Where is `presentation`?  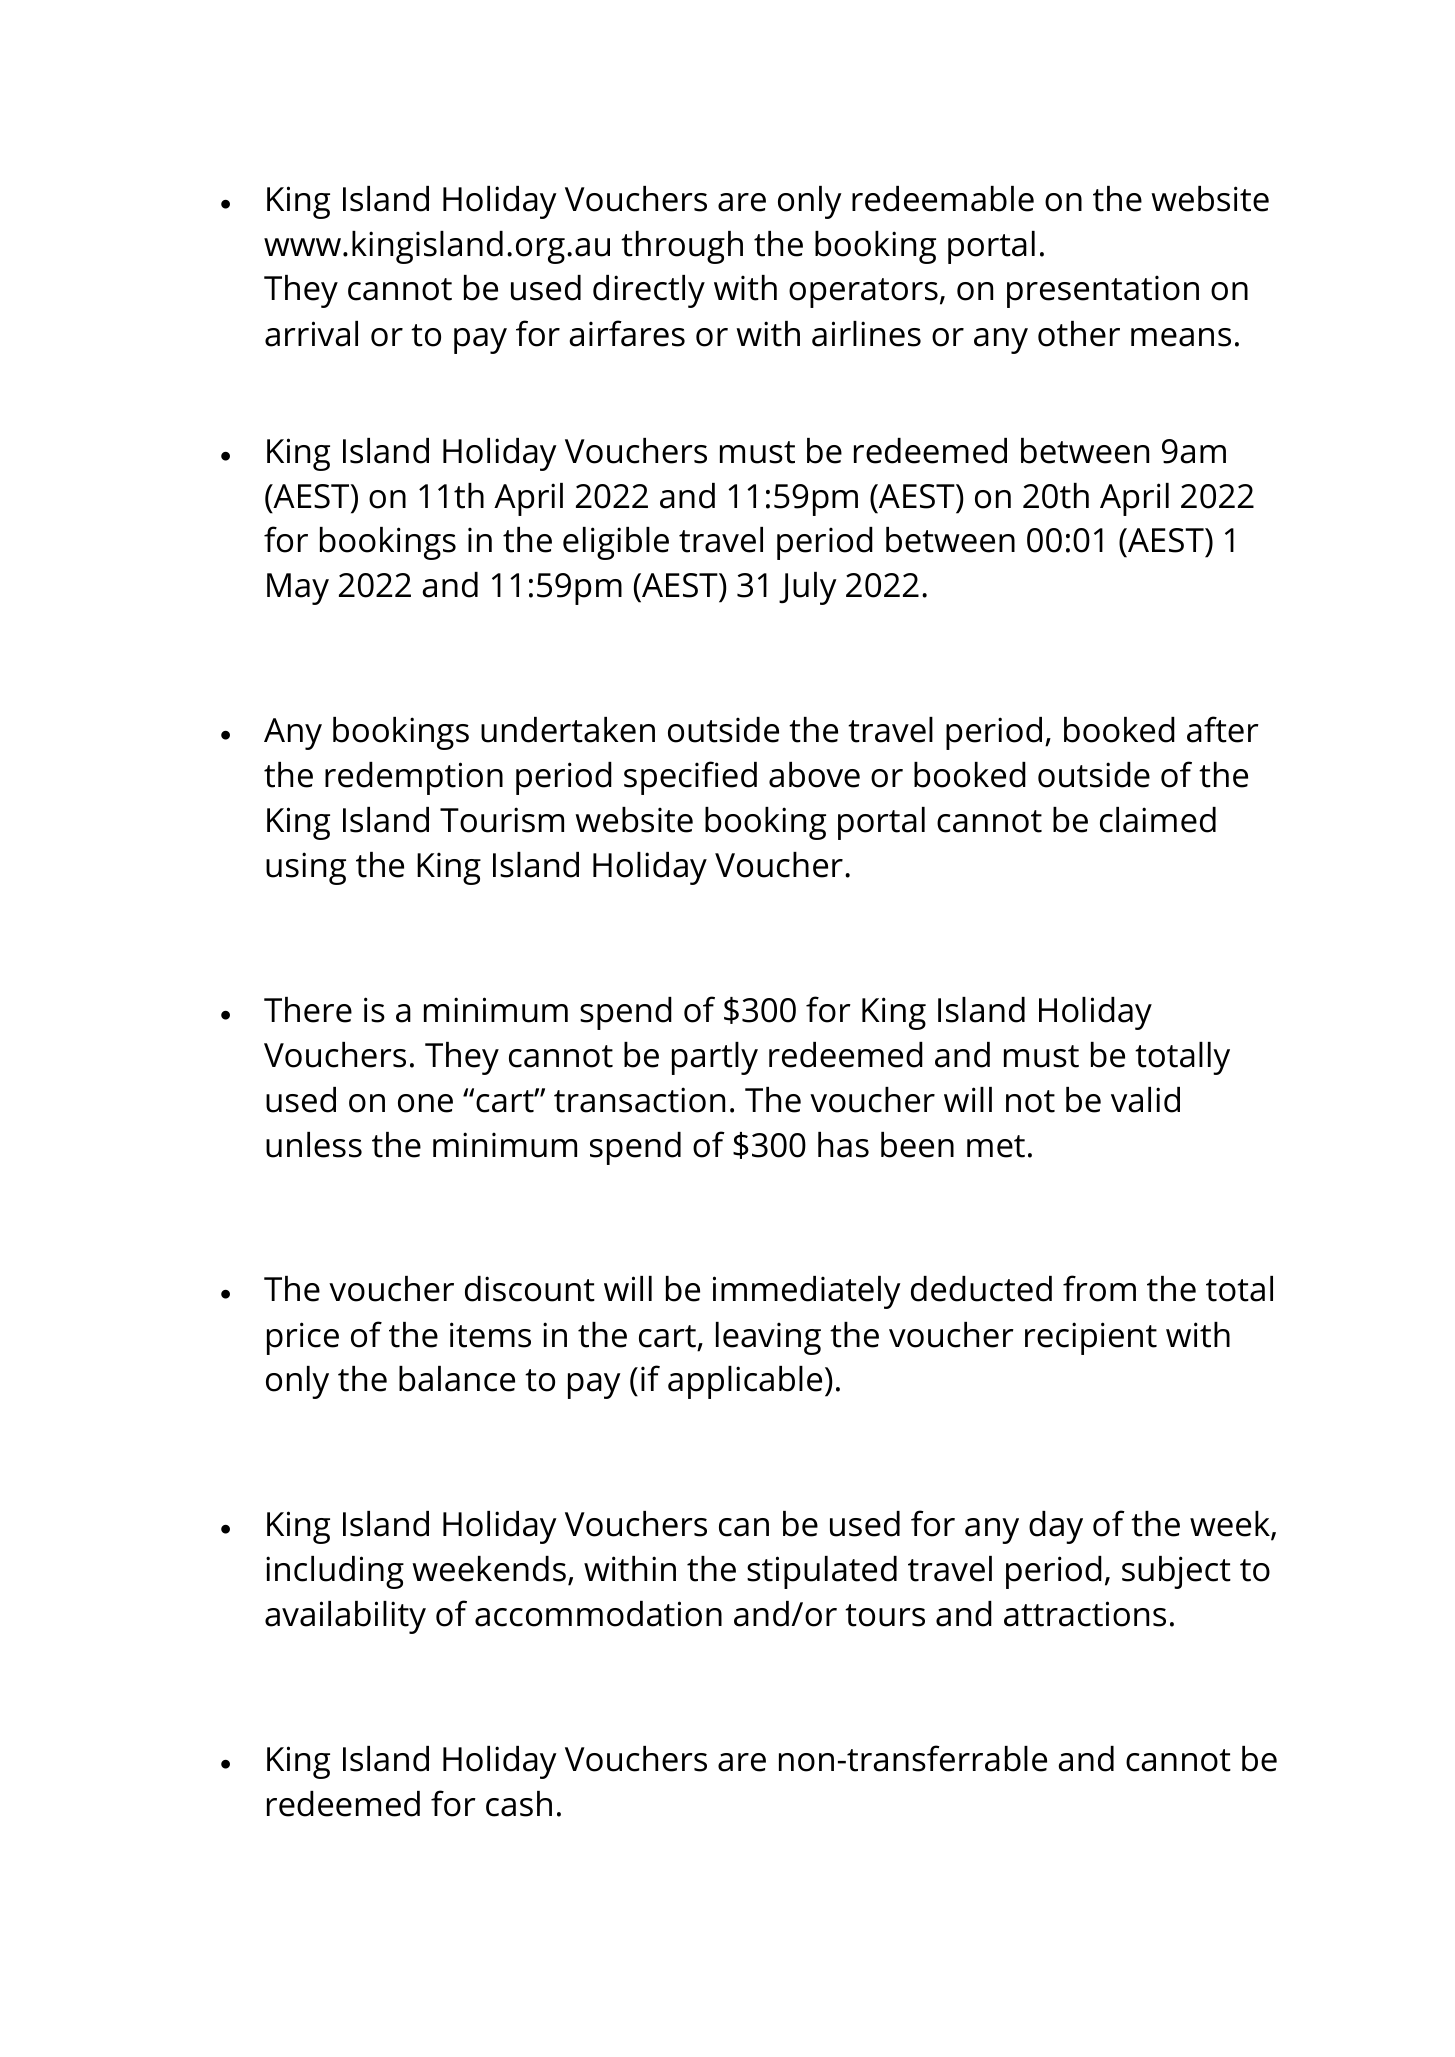
presentation is located at coordinates (1103, 291).
